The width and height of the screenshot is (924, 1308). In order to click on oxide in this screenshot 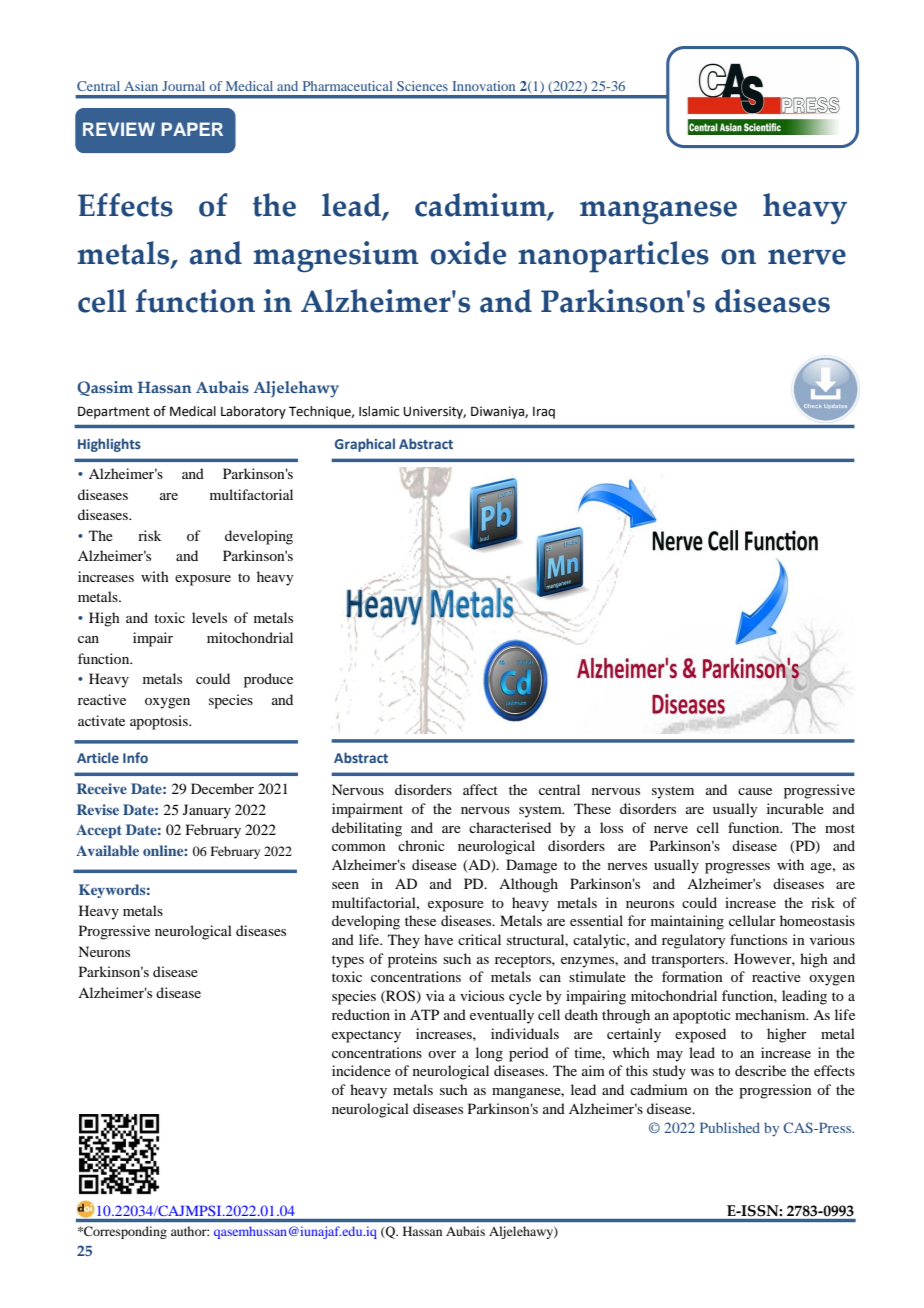, I will do `click(468, 253)`.
